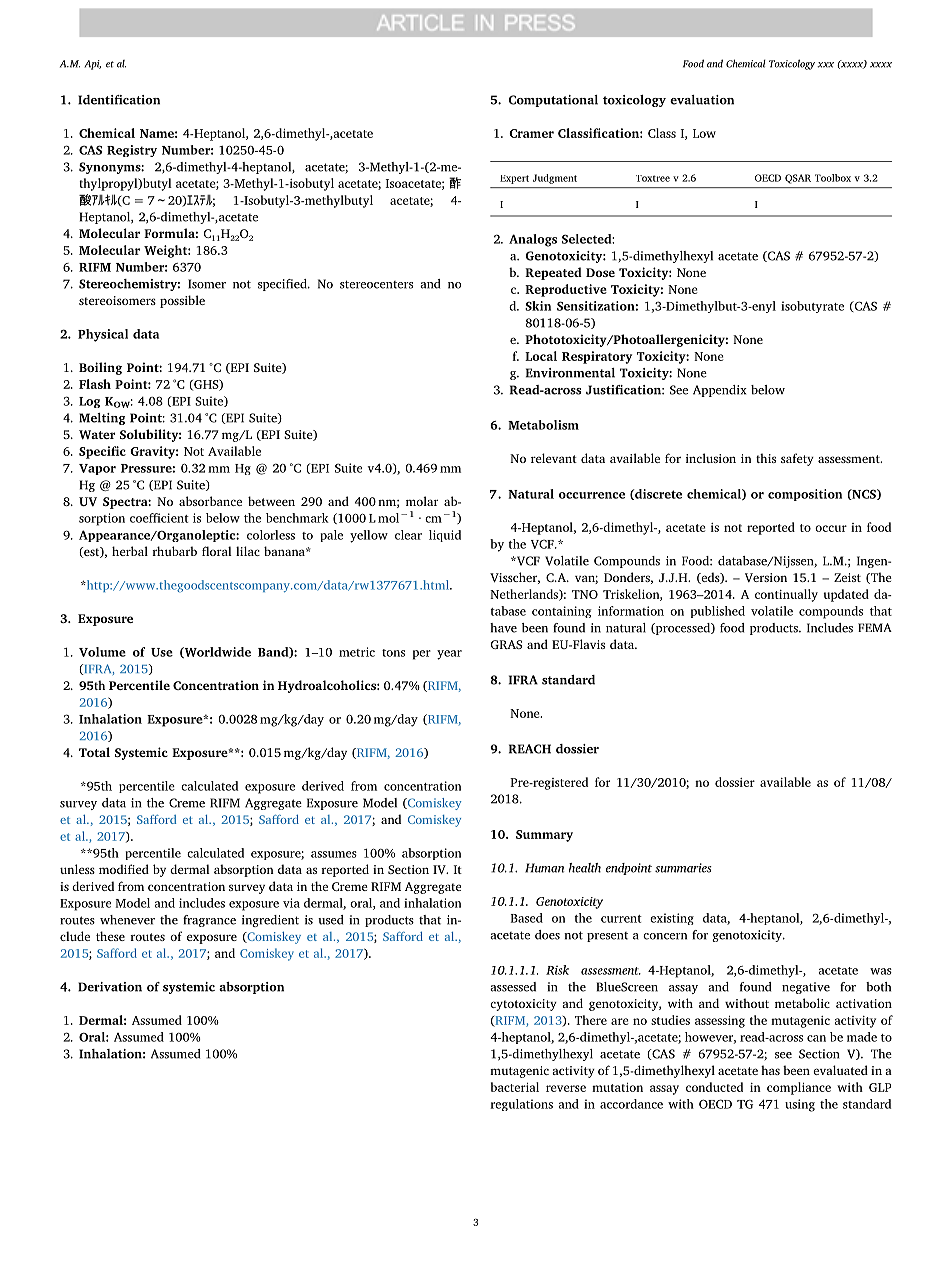 This screenshot has width=952, height=1270. I want to click on modified, so click(124, 869).
